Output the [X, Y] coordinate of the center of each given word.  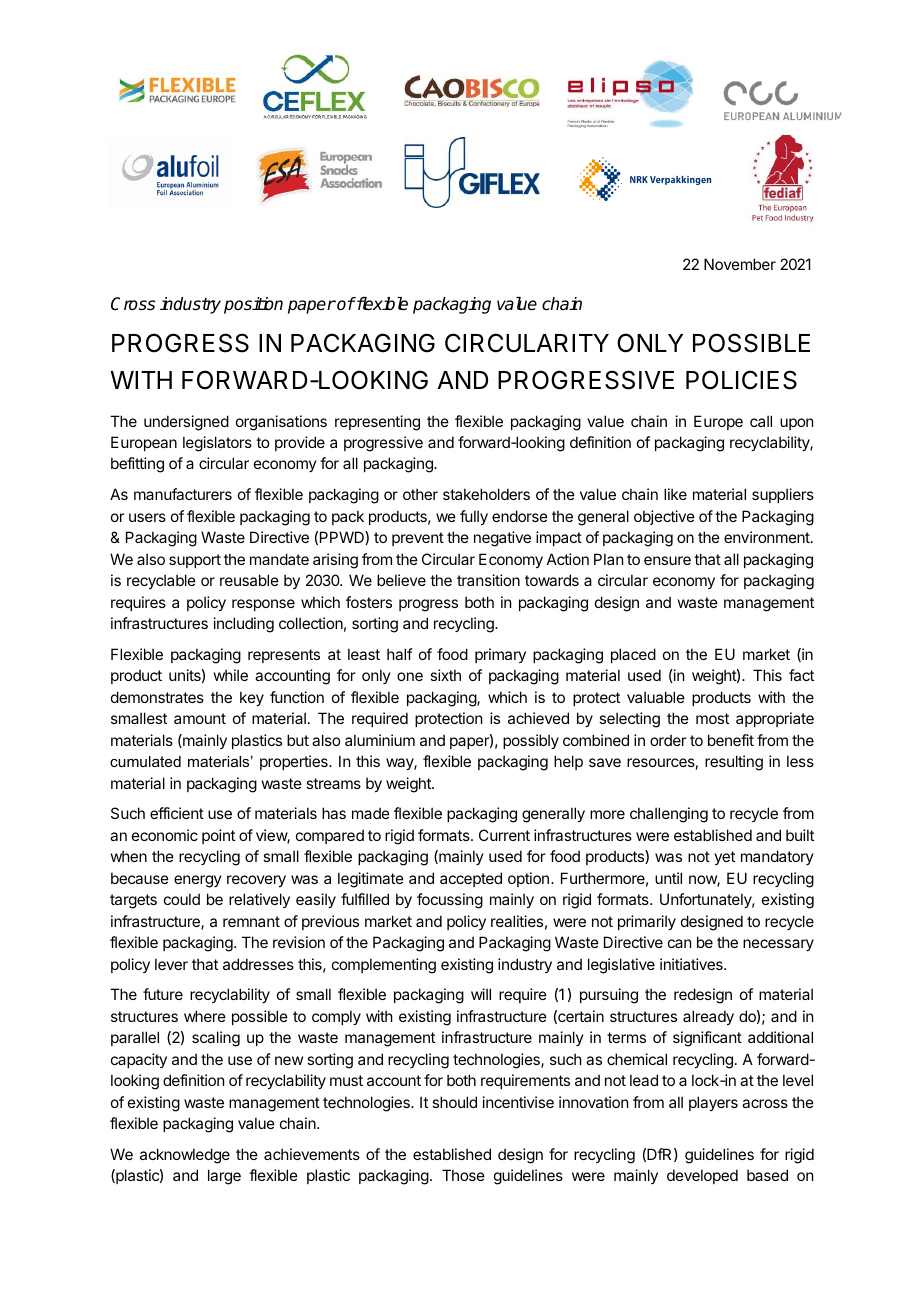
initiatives [692, 964]
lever [171, 964]
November [740, 264]
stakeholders [486, 494]
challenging [669, 815]
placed [633, 655]
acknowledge [185, 1156]
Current [504, 835]
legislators [217, 444]
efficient [177, 813]
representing [377, 423]
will [481, 994]
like [675, 494]
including [244, 625]
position [253, 305]
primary [500, 655]
